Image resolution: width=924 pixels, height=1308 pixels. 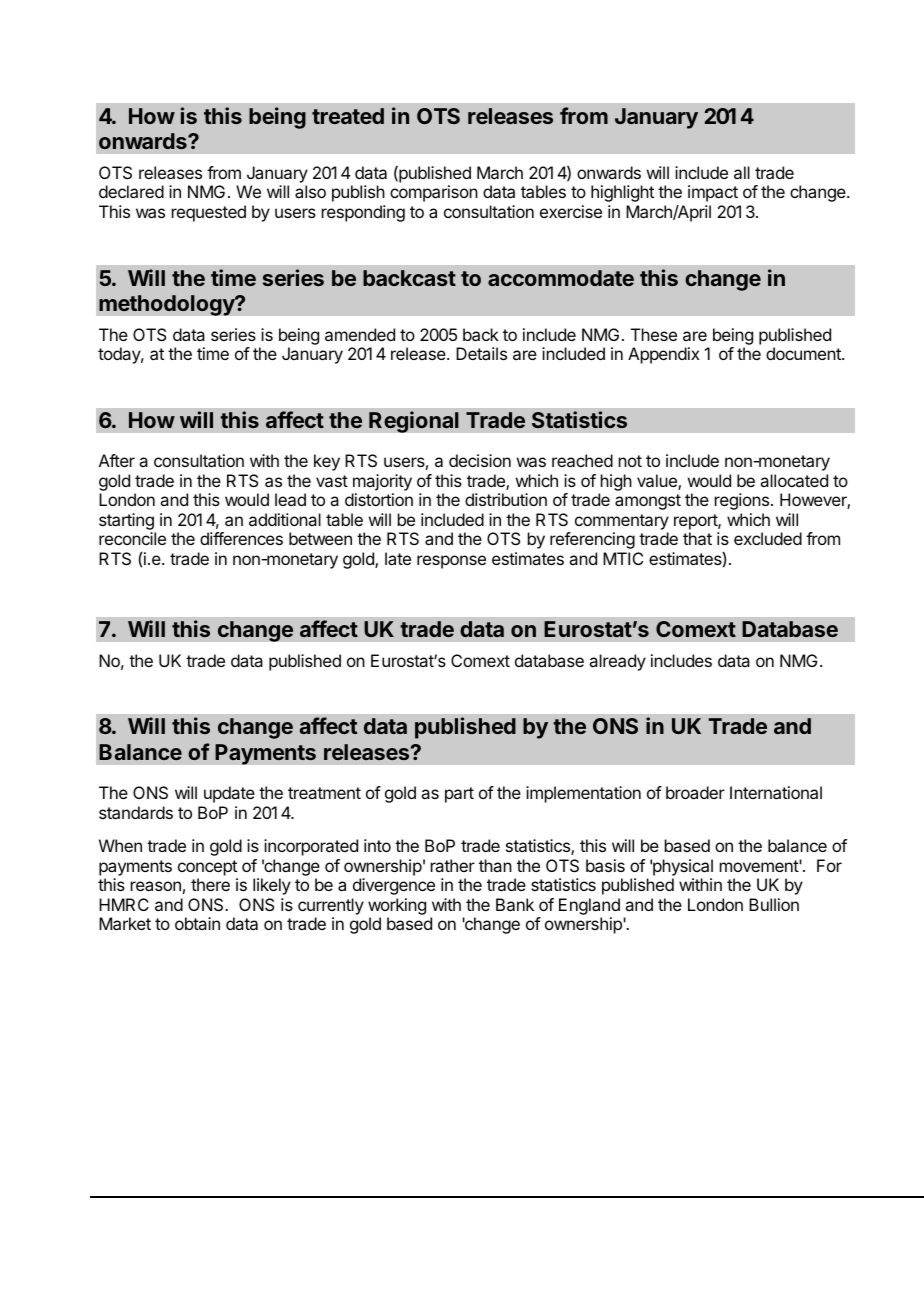 I want to click on comparison, so click(x=434, y=193).
